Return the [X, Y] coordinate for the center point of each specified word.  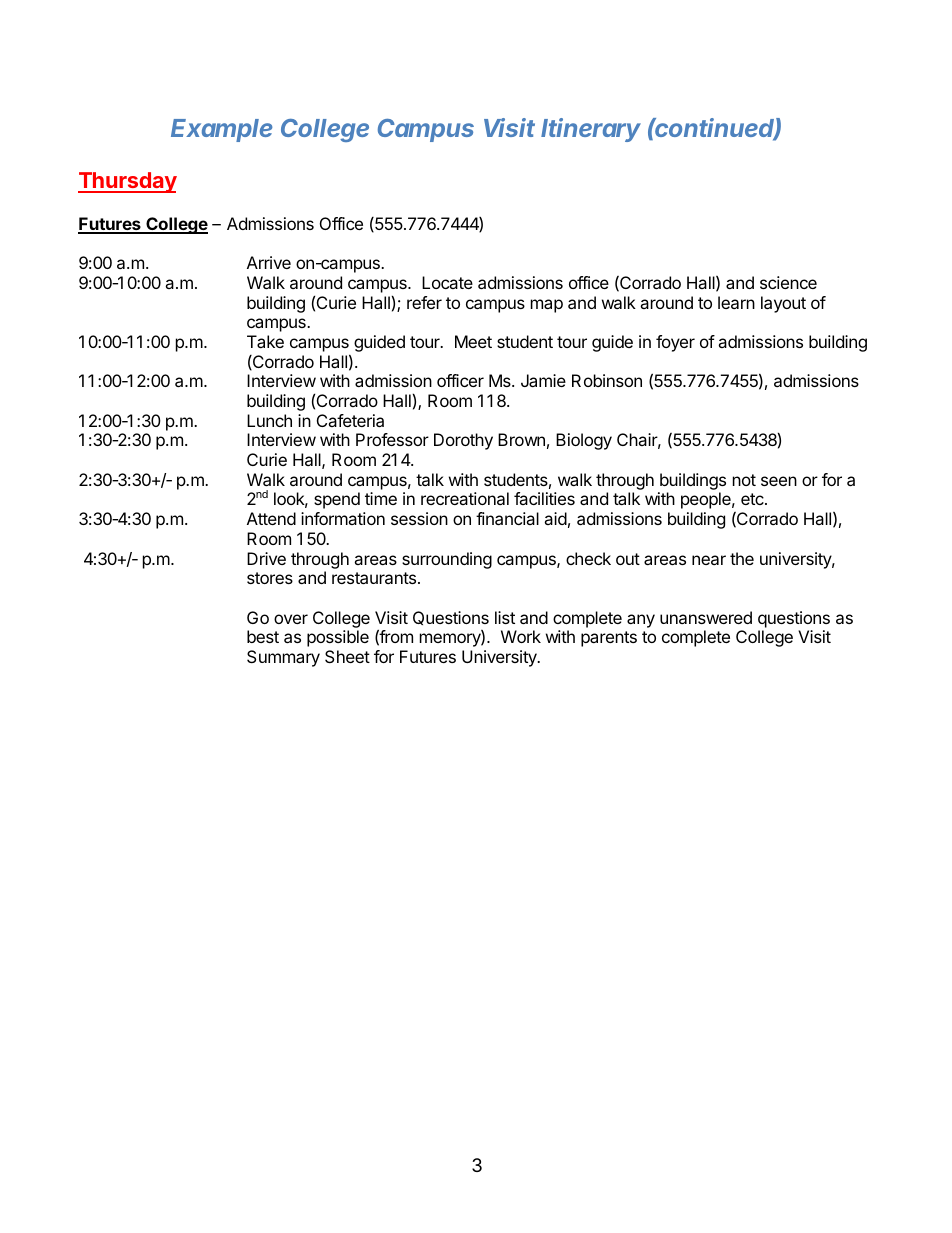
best [263, 636]
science [788, 282]
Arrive [269, 262]
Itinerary [591, 130]
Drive [266, 558]
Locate [447, 282]
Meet [473, 341]
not [744, 480]
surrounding [447, 560]
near [709, 560]
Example [221, 130]
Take [265, 341]
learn [736, 302]
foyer [675, 343]
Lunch [269, 420]
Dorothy [463, 441]
